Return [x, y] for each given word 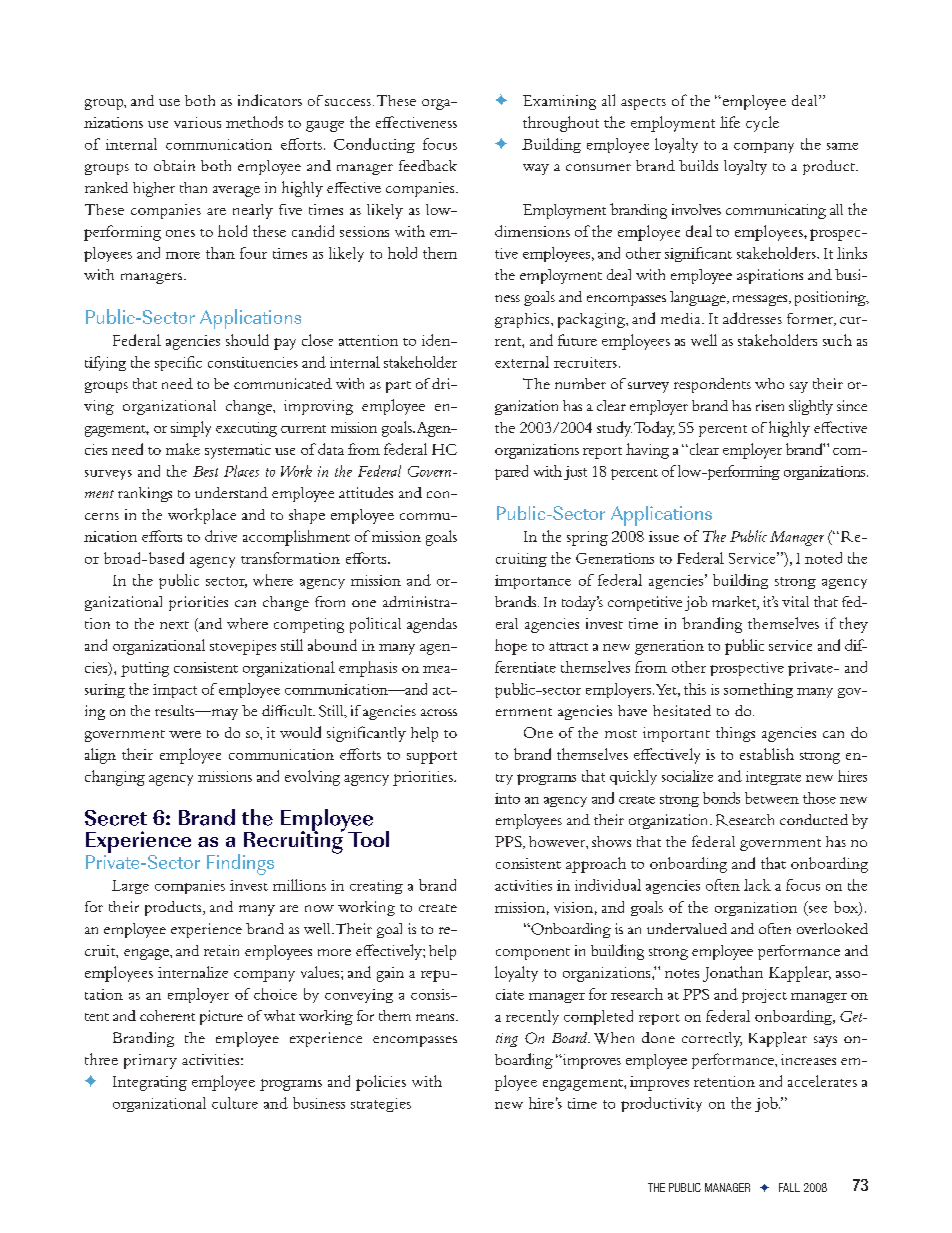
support [432, 757]
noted [823, 558]
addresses [752, 318]
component [533, 954]
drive [221, 536]
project [764, 996]
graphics [523, 320]
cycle [762, 124]
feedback [428, 165]
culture [235, 1103]
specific [178, 363]
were [185, 734]
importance [533, 582]
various [197, 122]
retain [221, 950]
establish [767, 754]
